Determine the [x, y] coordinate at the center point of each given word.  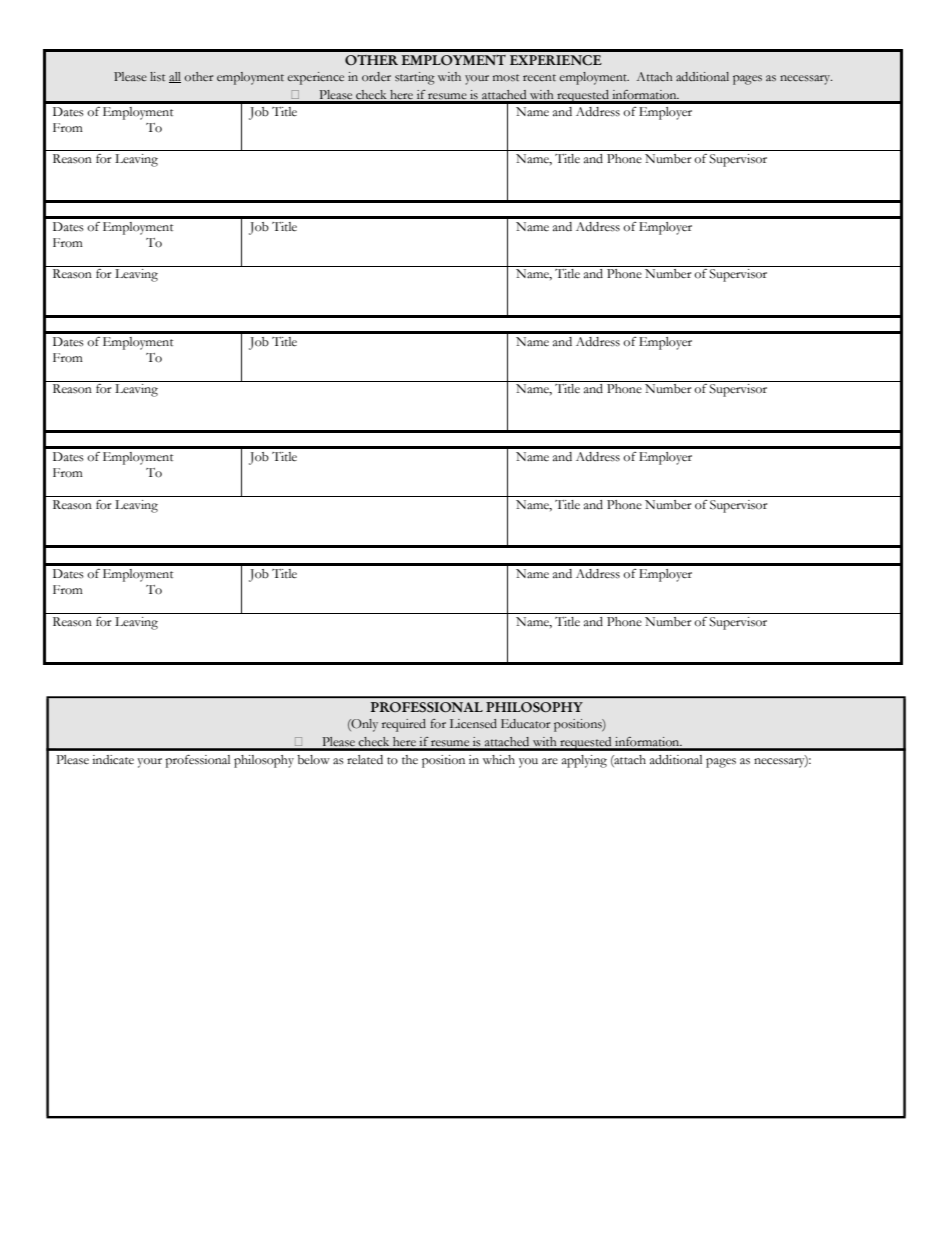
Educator [525, 723]
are [550, 761]
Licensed [473, 723]
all [175, 77]
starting [415, 78]
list [157, 76]
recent [539, 77]
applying [584, 761]
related [365, 760]
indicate [113, 760]
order [376, 76]
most [506, 77]
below [313, 760]
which [499, 760]
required [404, 725]
